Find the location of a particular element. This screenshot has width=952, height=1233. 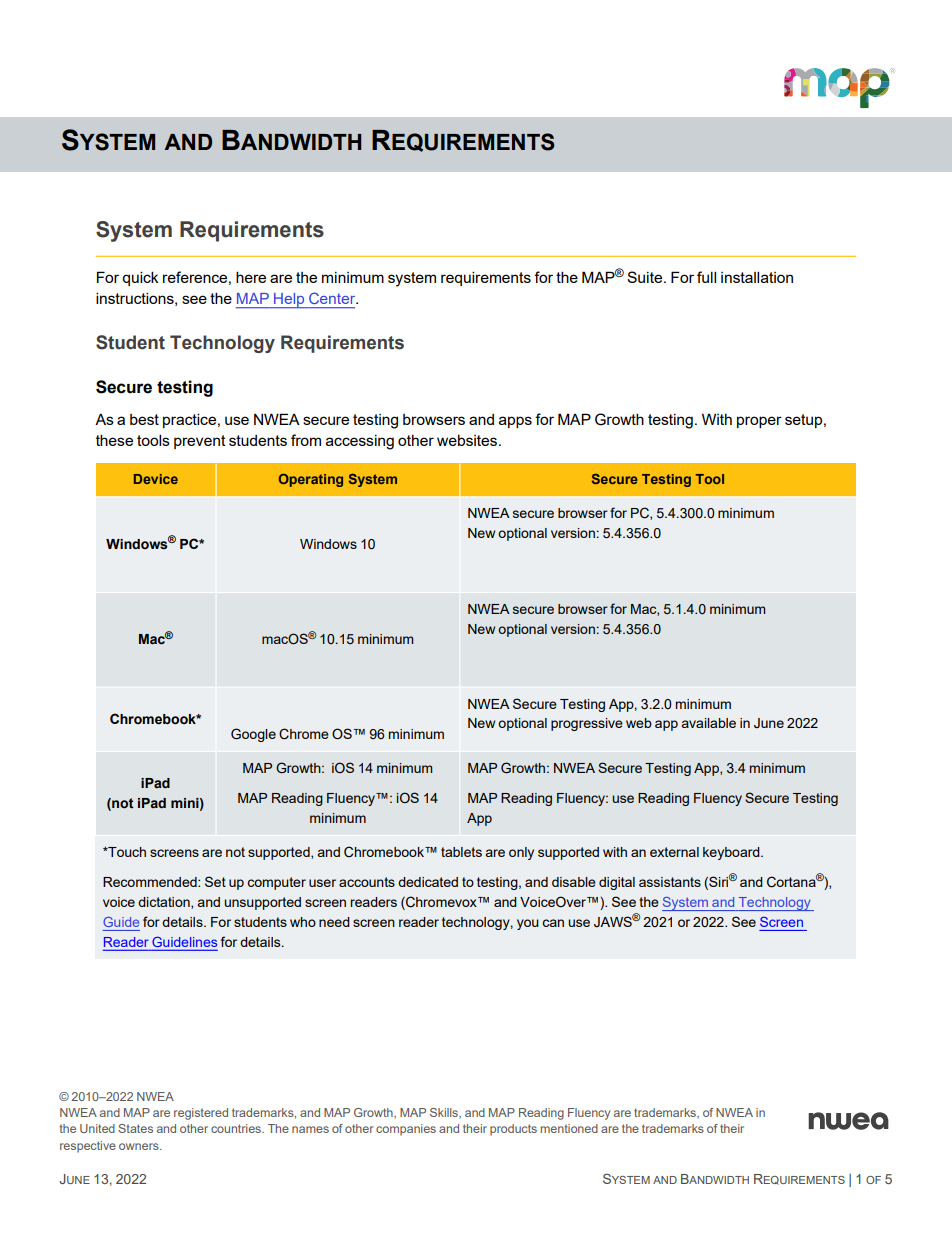

Google is located at coordinates (253, 735).
